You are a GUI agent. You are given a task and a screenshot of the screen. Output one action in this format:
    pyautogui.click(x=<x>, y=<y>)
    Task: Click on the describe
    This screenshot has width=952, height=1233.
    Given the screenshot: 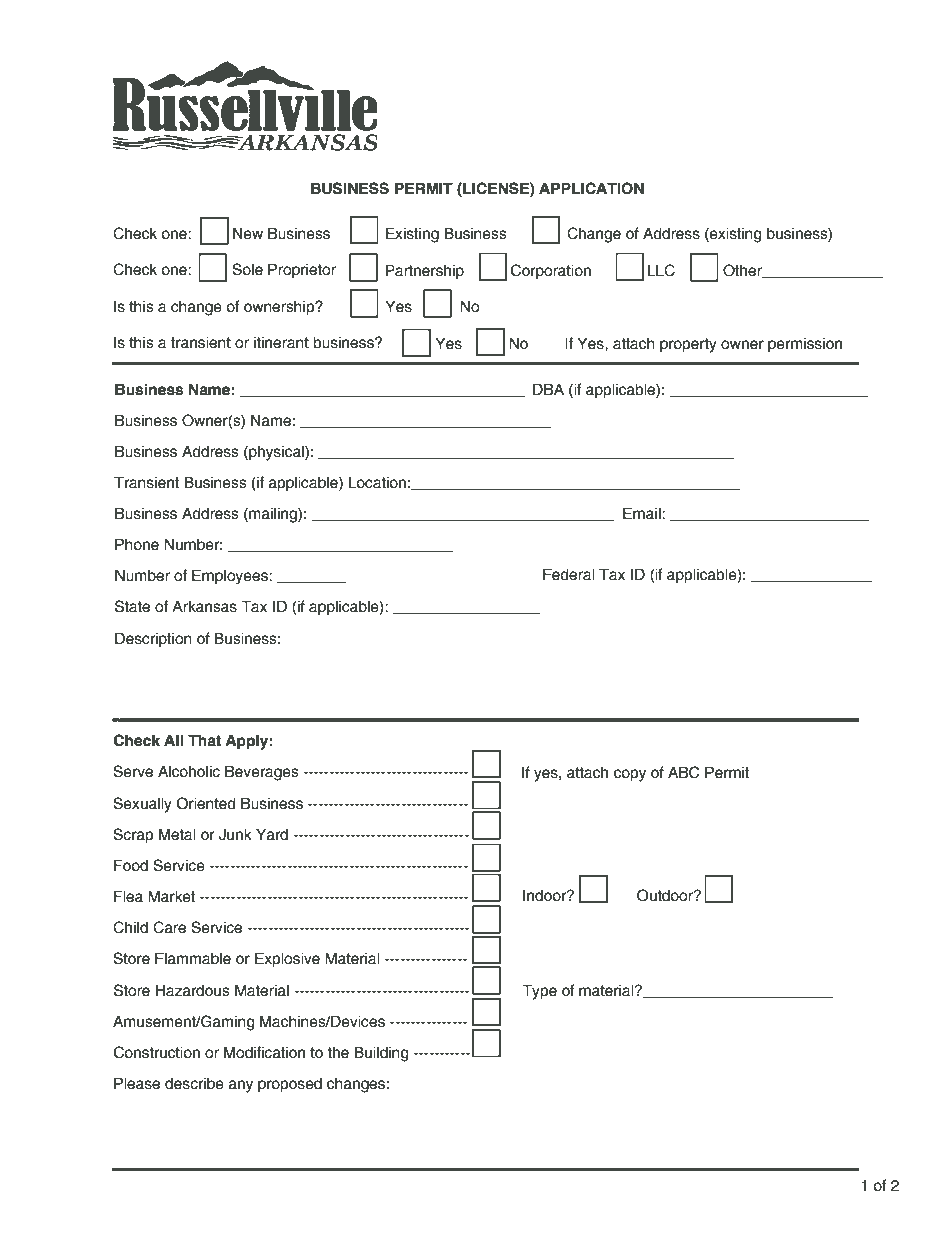 What is the action you would take?
    pyautogui.click(x=194, y=1084)
